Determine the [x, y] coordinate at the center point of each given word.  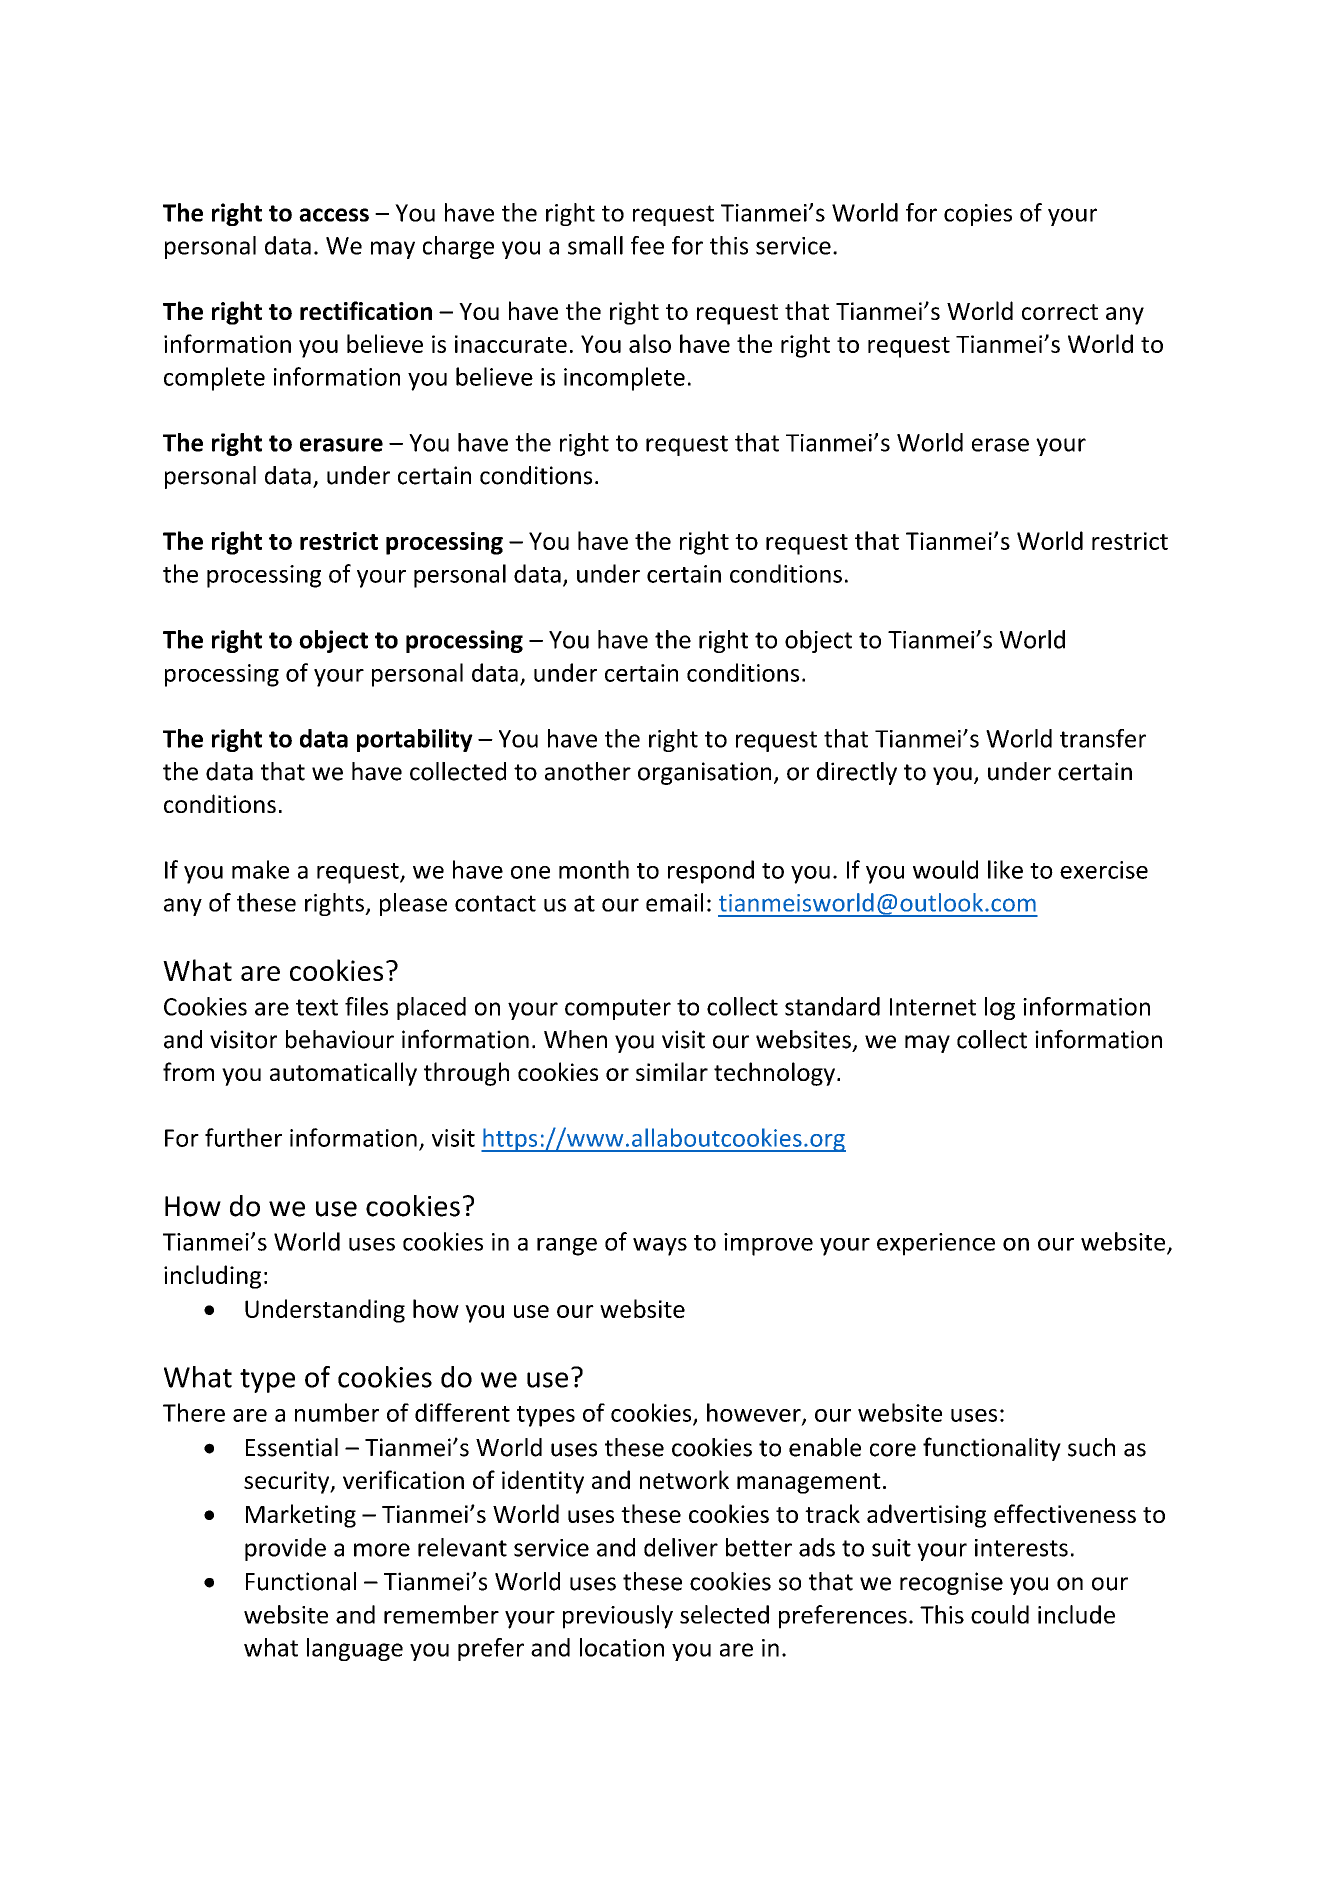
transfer [1103, 738]
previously [618, 1617]
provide [285, 1549]
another [588, 771]
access [334, 215]
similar [672, 1071]
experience [936, 1244]
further [243, 1137]
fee [647, 245]
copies [978, 215]
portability [415, 740]
